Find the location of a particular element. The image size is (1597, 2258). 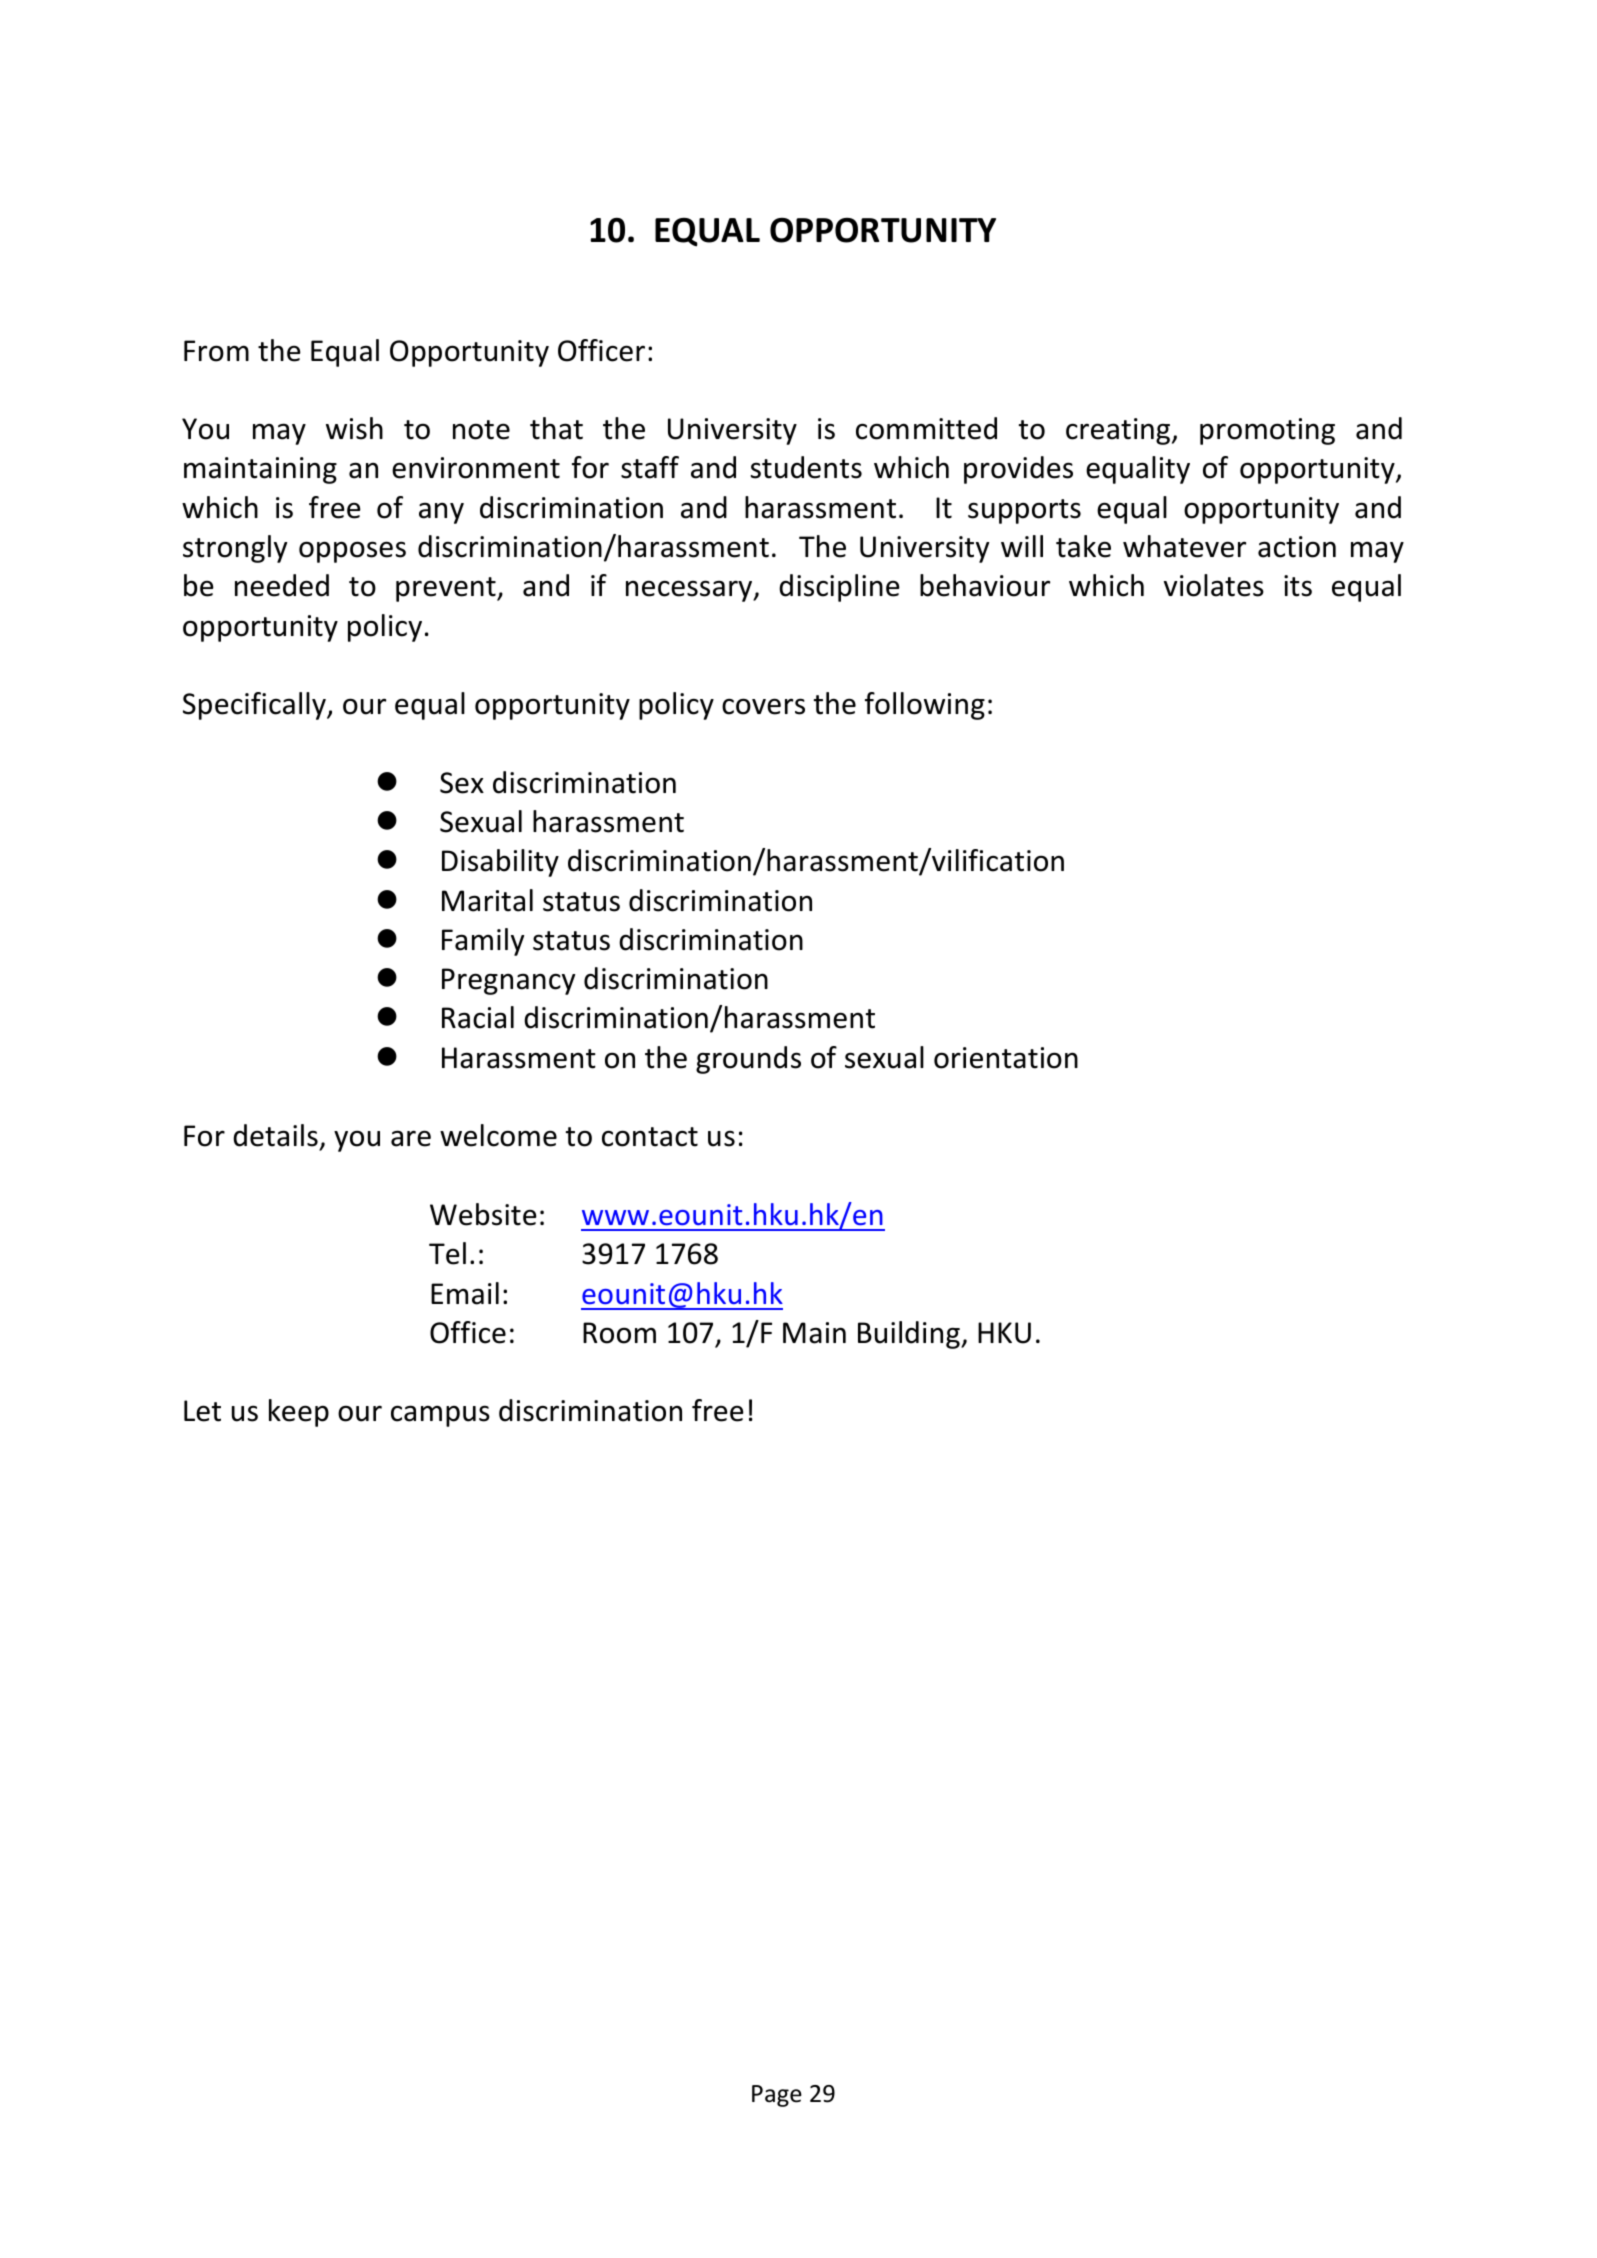

Tel is located at coordinates (447, 1253).
